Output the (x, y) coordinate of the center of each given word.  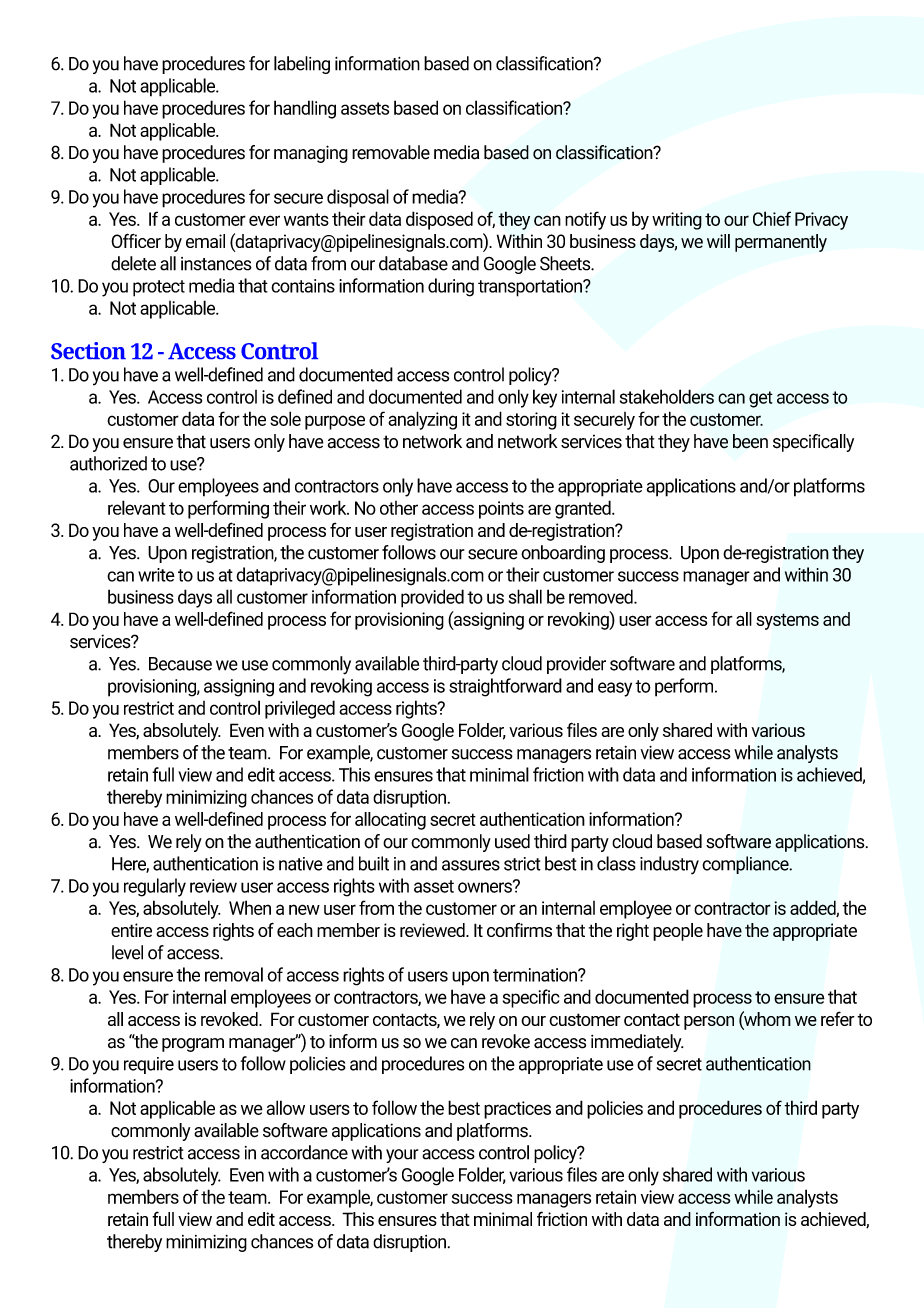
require (149, 1065)
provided (432, 598)
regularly (155, 887)
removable (391, 152)
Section (88, 350)
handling (305, 109)
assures (471, 865)
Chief (772, 218)
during (451, 287)
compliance (746, 865)
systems (787, 621)
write (156, 575)
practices (517, 1110)
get (761, 399)
